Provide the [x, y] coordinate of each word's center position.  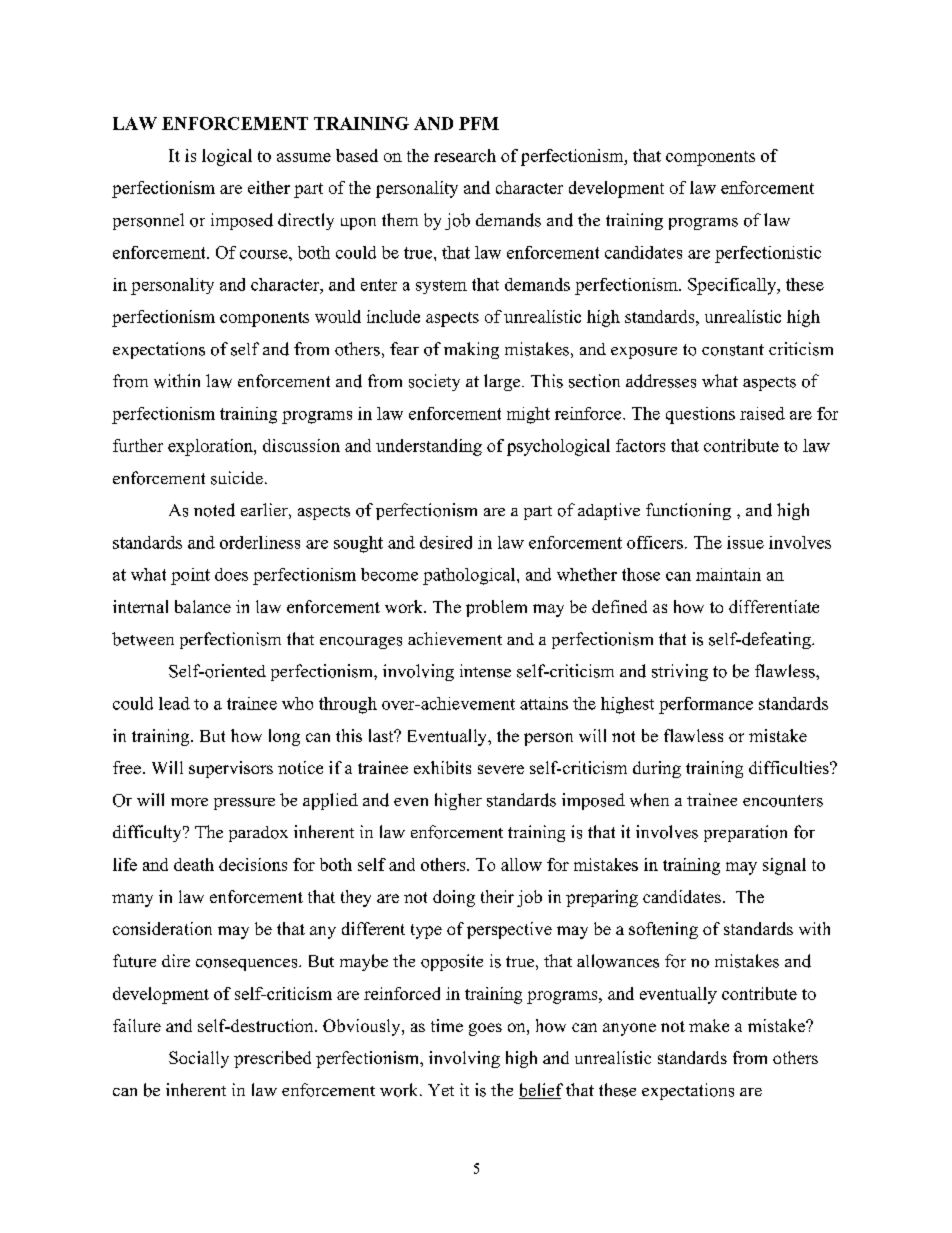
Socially [199, 1059]
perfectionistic [768, 254]
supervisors [231, 769]
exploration [211, 447]
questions [700, 415]
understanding [429, 447]
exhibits [442, 767]
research [465, 155]
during [657, 769]
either [269, 187]
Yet [441, 1090]
